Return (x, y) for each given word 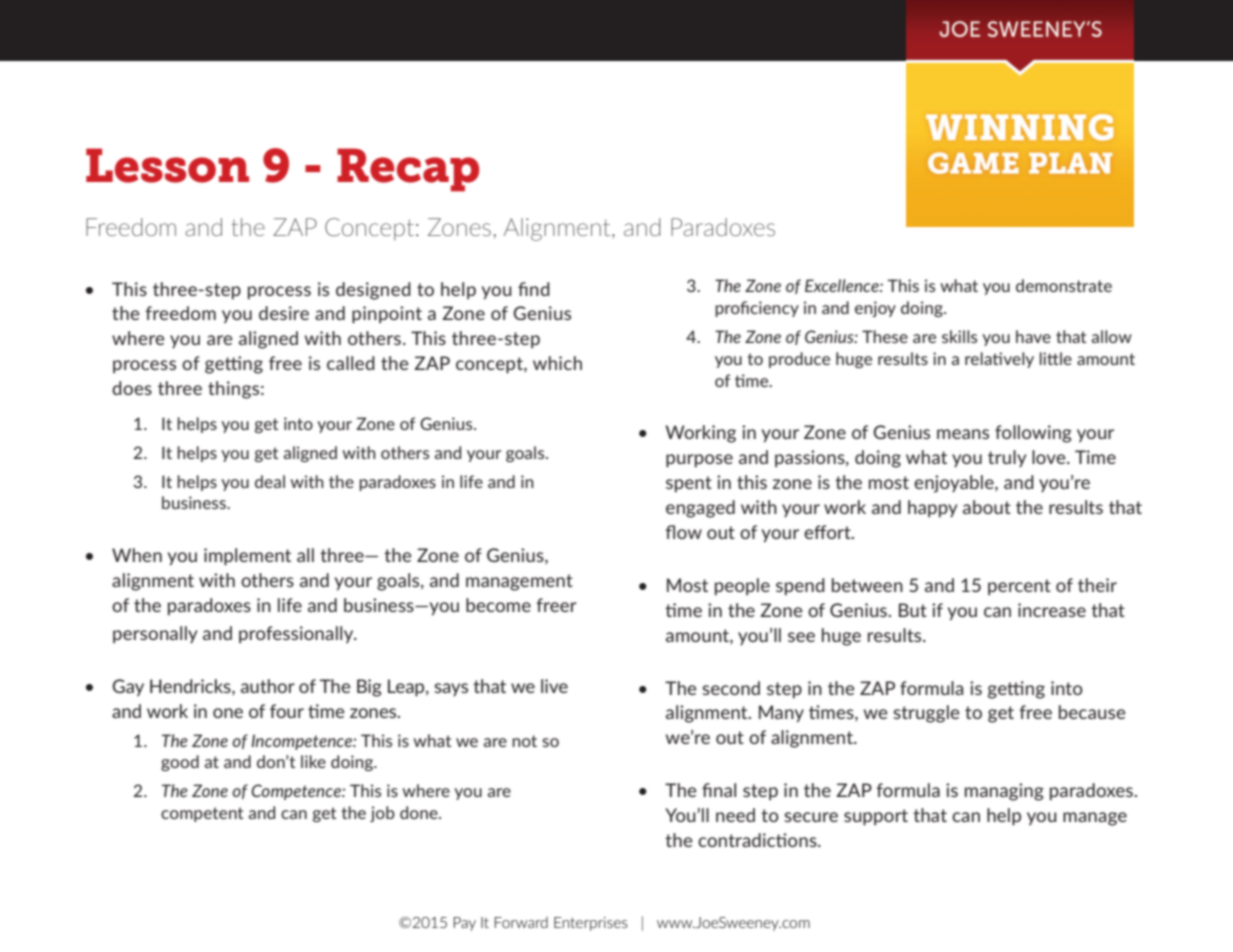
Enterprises (591, 924)
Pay (465, 924)
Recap (408, 170)
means (963, 434)
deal (270, 481)
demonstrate (1064, 285)
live (554, 686)
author (268, 686)
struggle (927, 714)
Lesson (167, 165)
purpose (699, 461)
